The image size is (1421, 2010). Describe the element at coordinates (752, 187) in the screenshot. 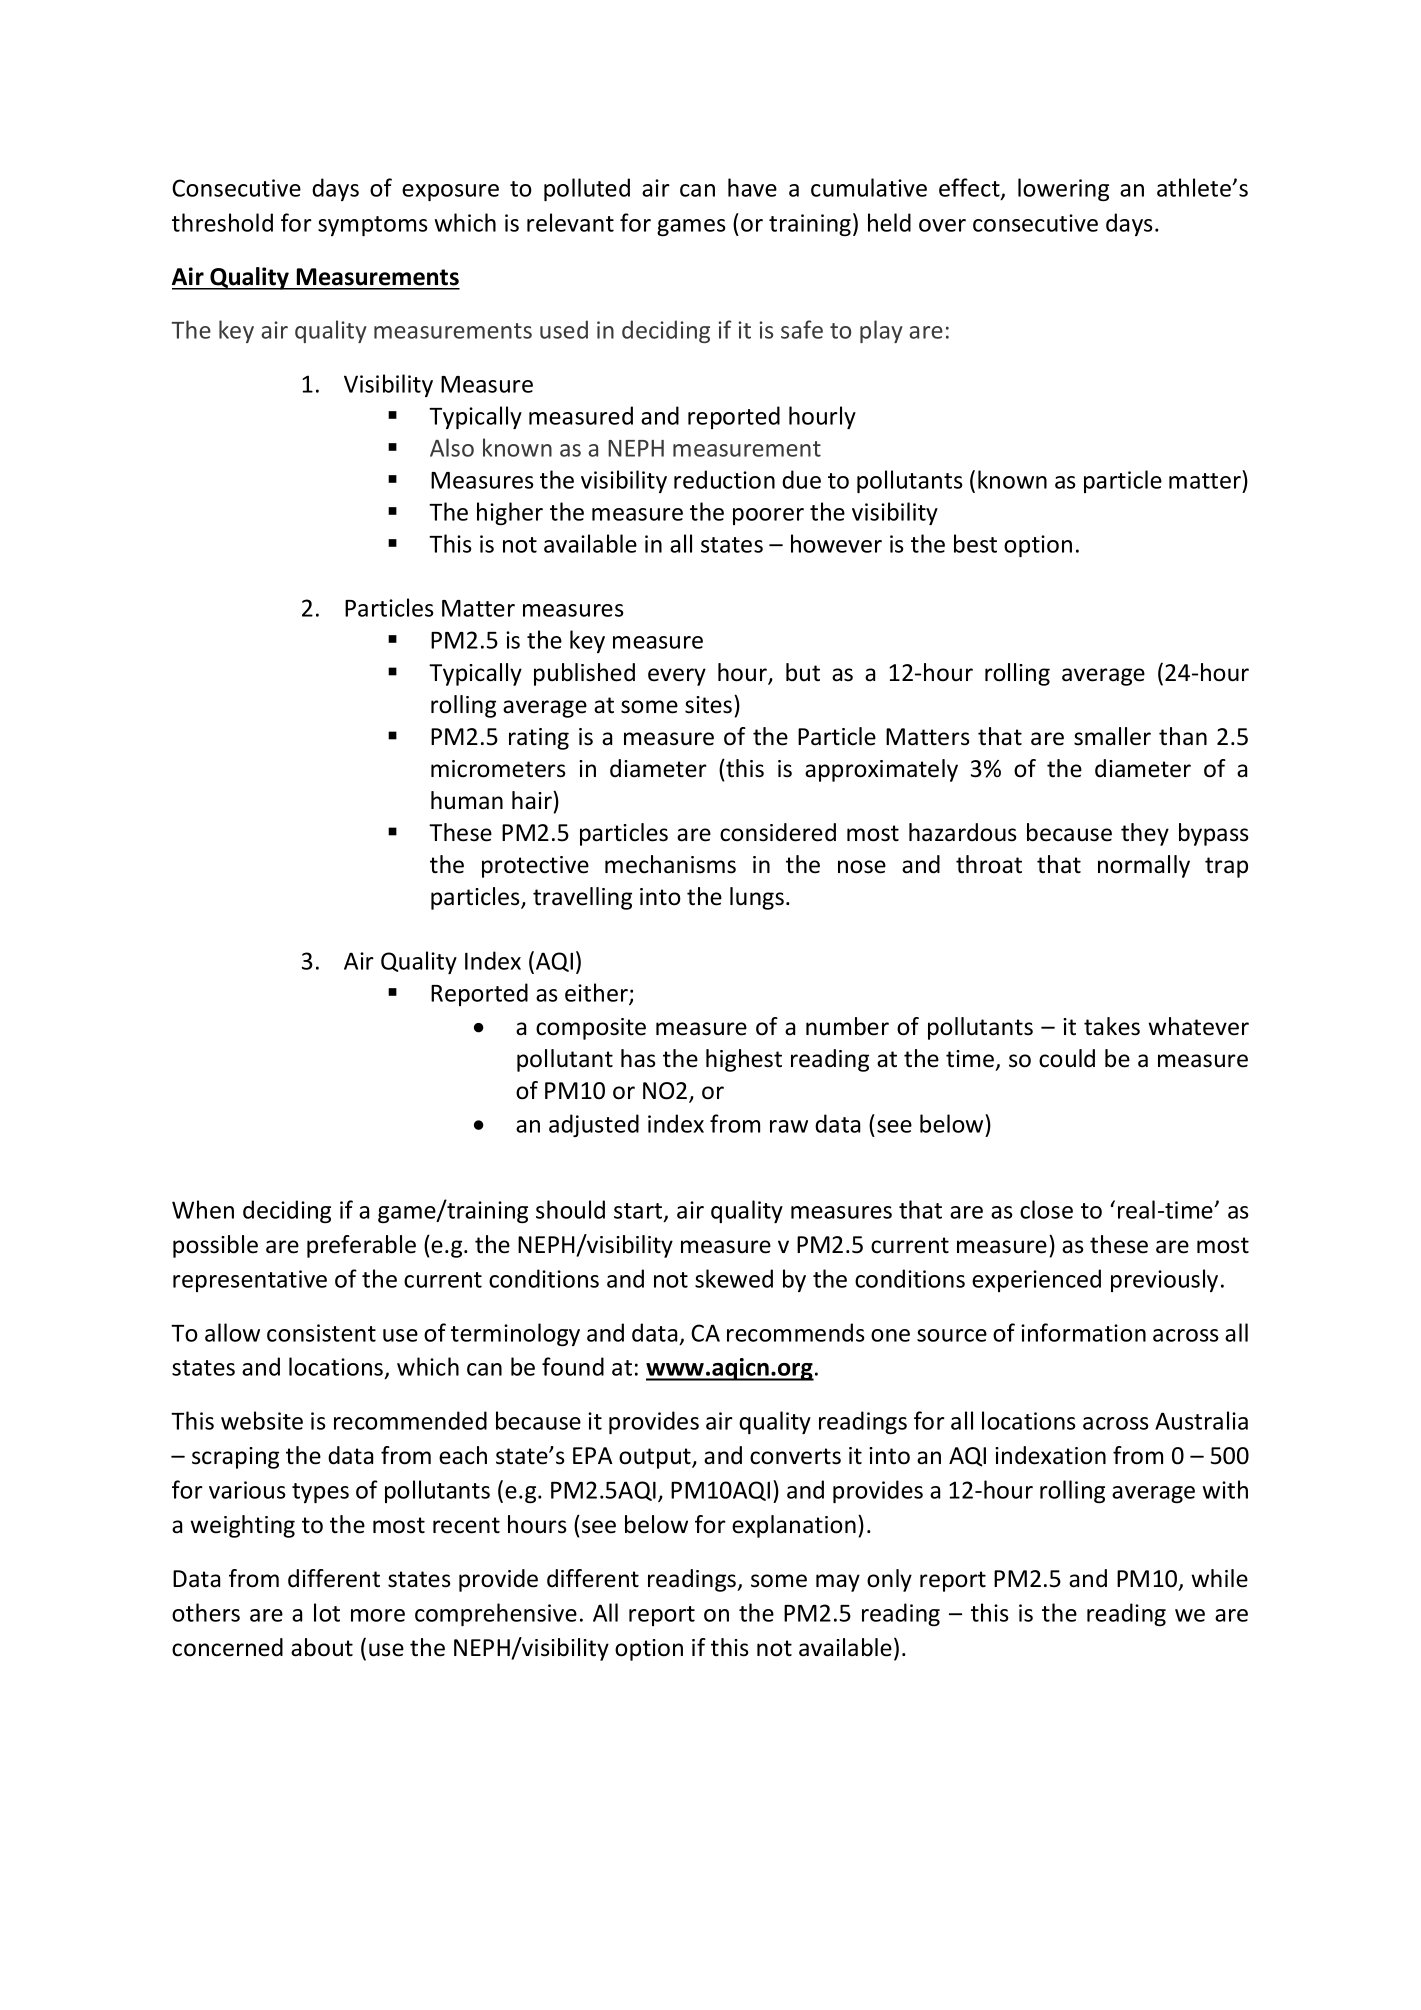

I see `have` at that location.
